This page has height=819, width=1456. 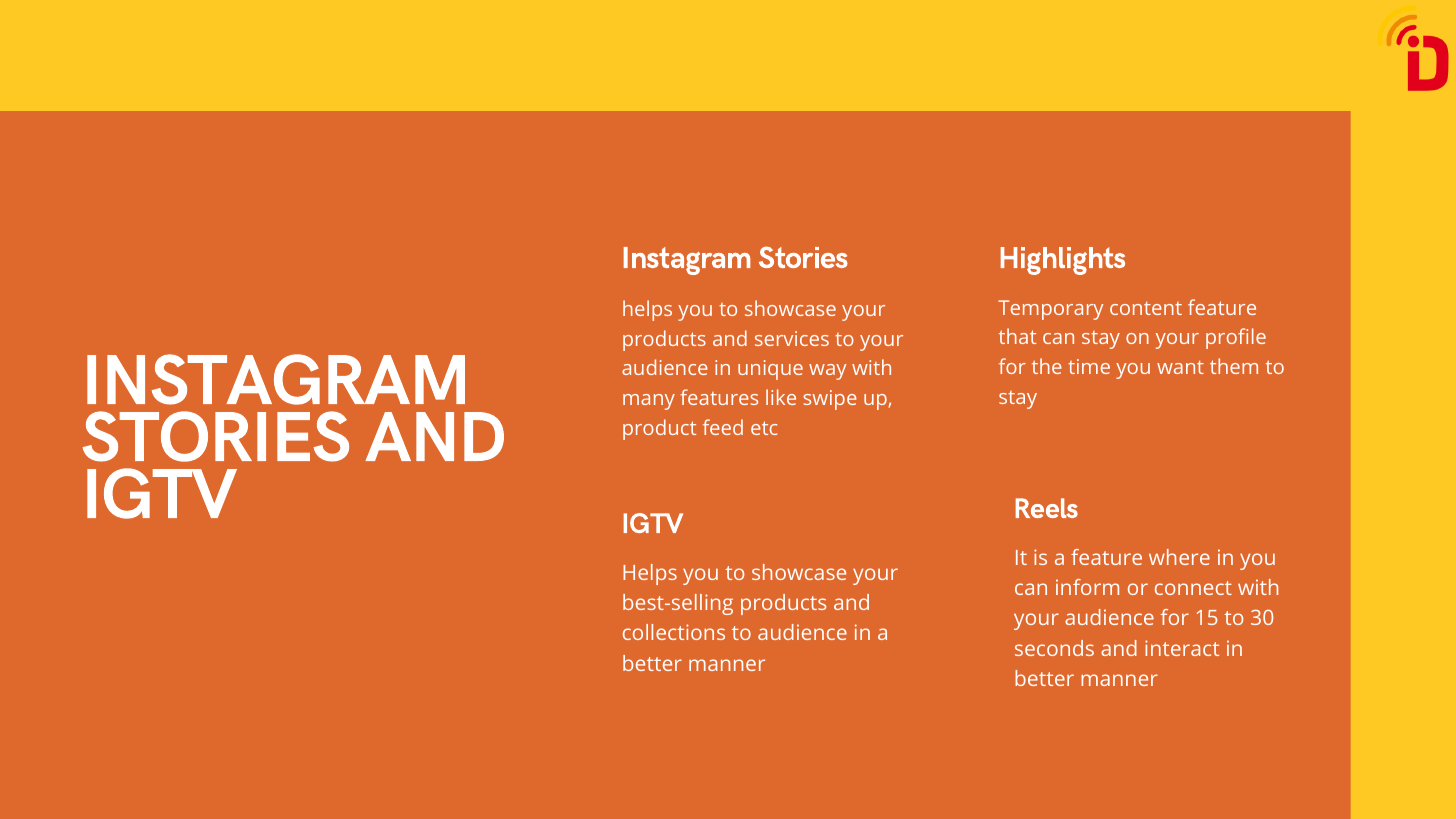 What do you see at coordinates (1063, 261) in the page?
I see `Highlights` at bounding box center [1063, 261].
